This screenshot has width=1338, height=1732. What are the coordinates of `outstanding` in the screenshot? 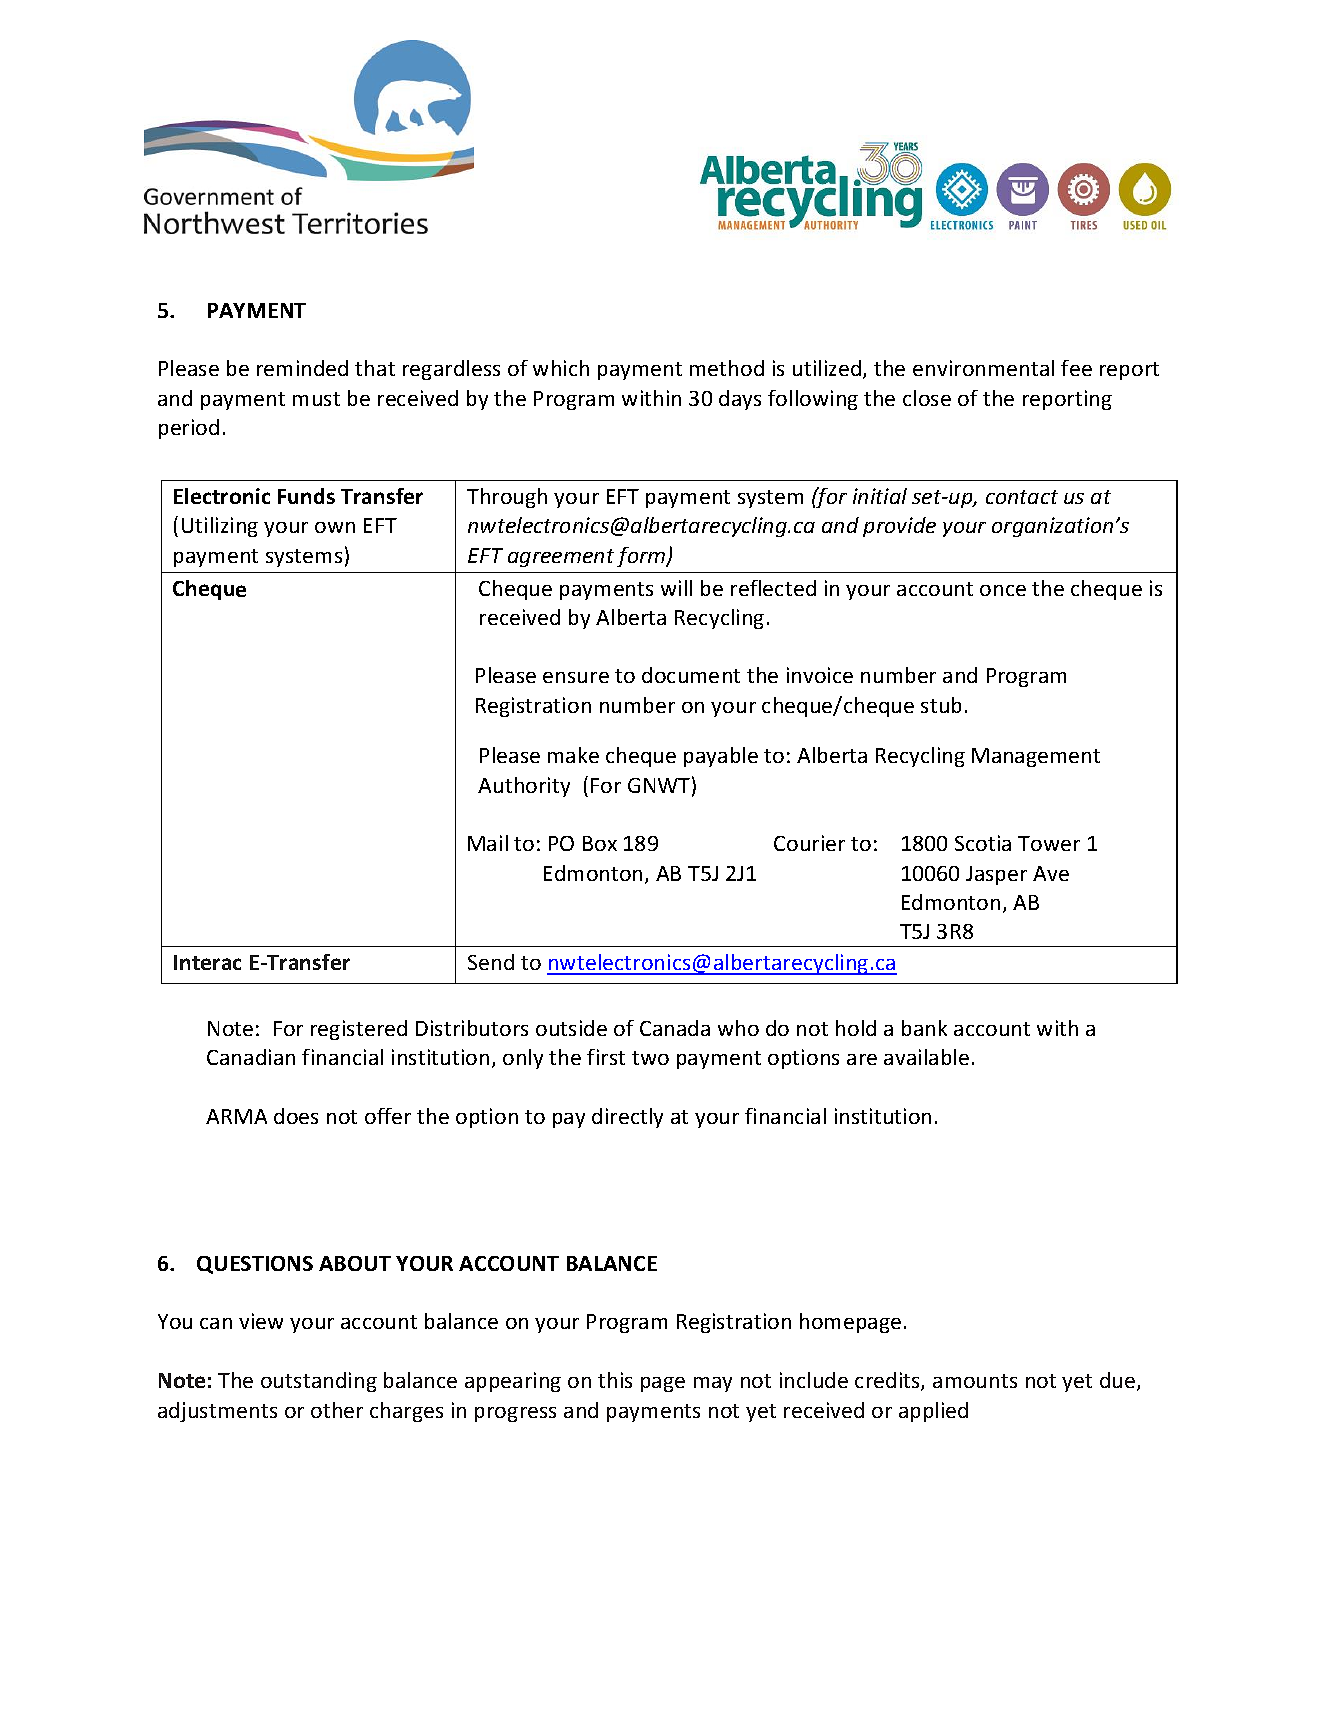 It's located at (319, 1382).
